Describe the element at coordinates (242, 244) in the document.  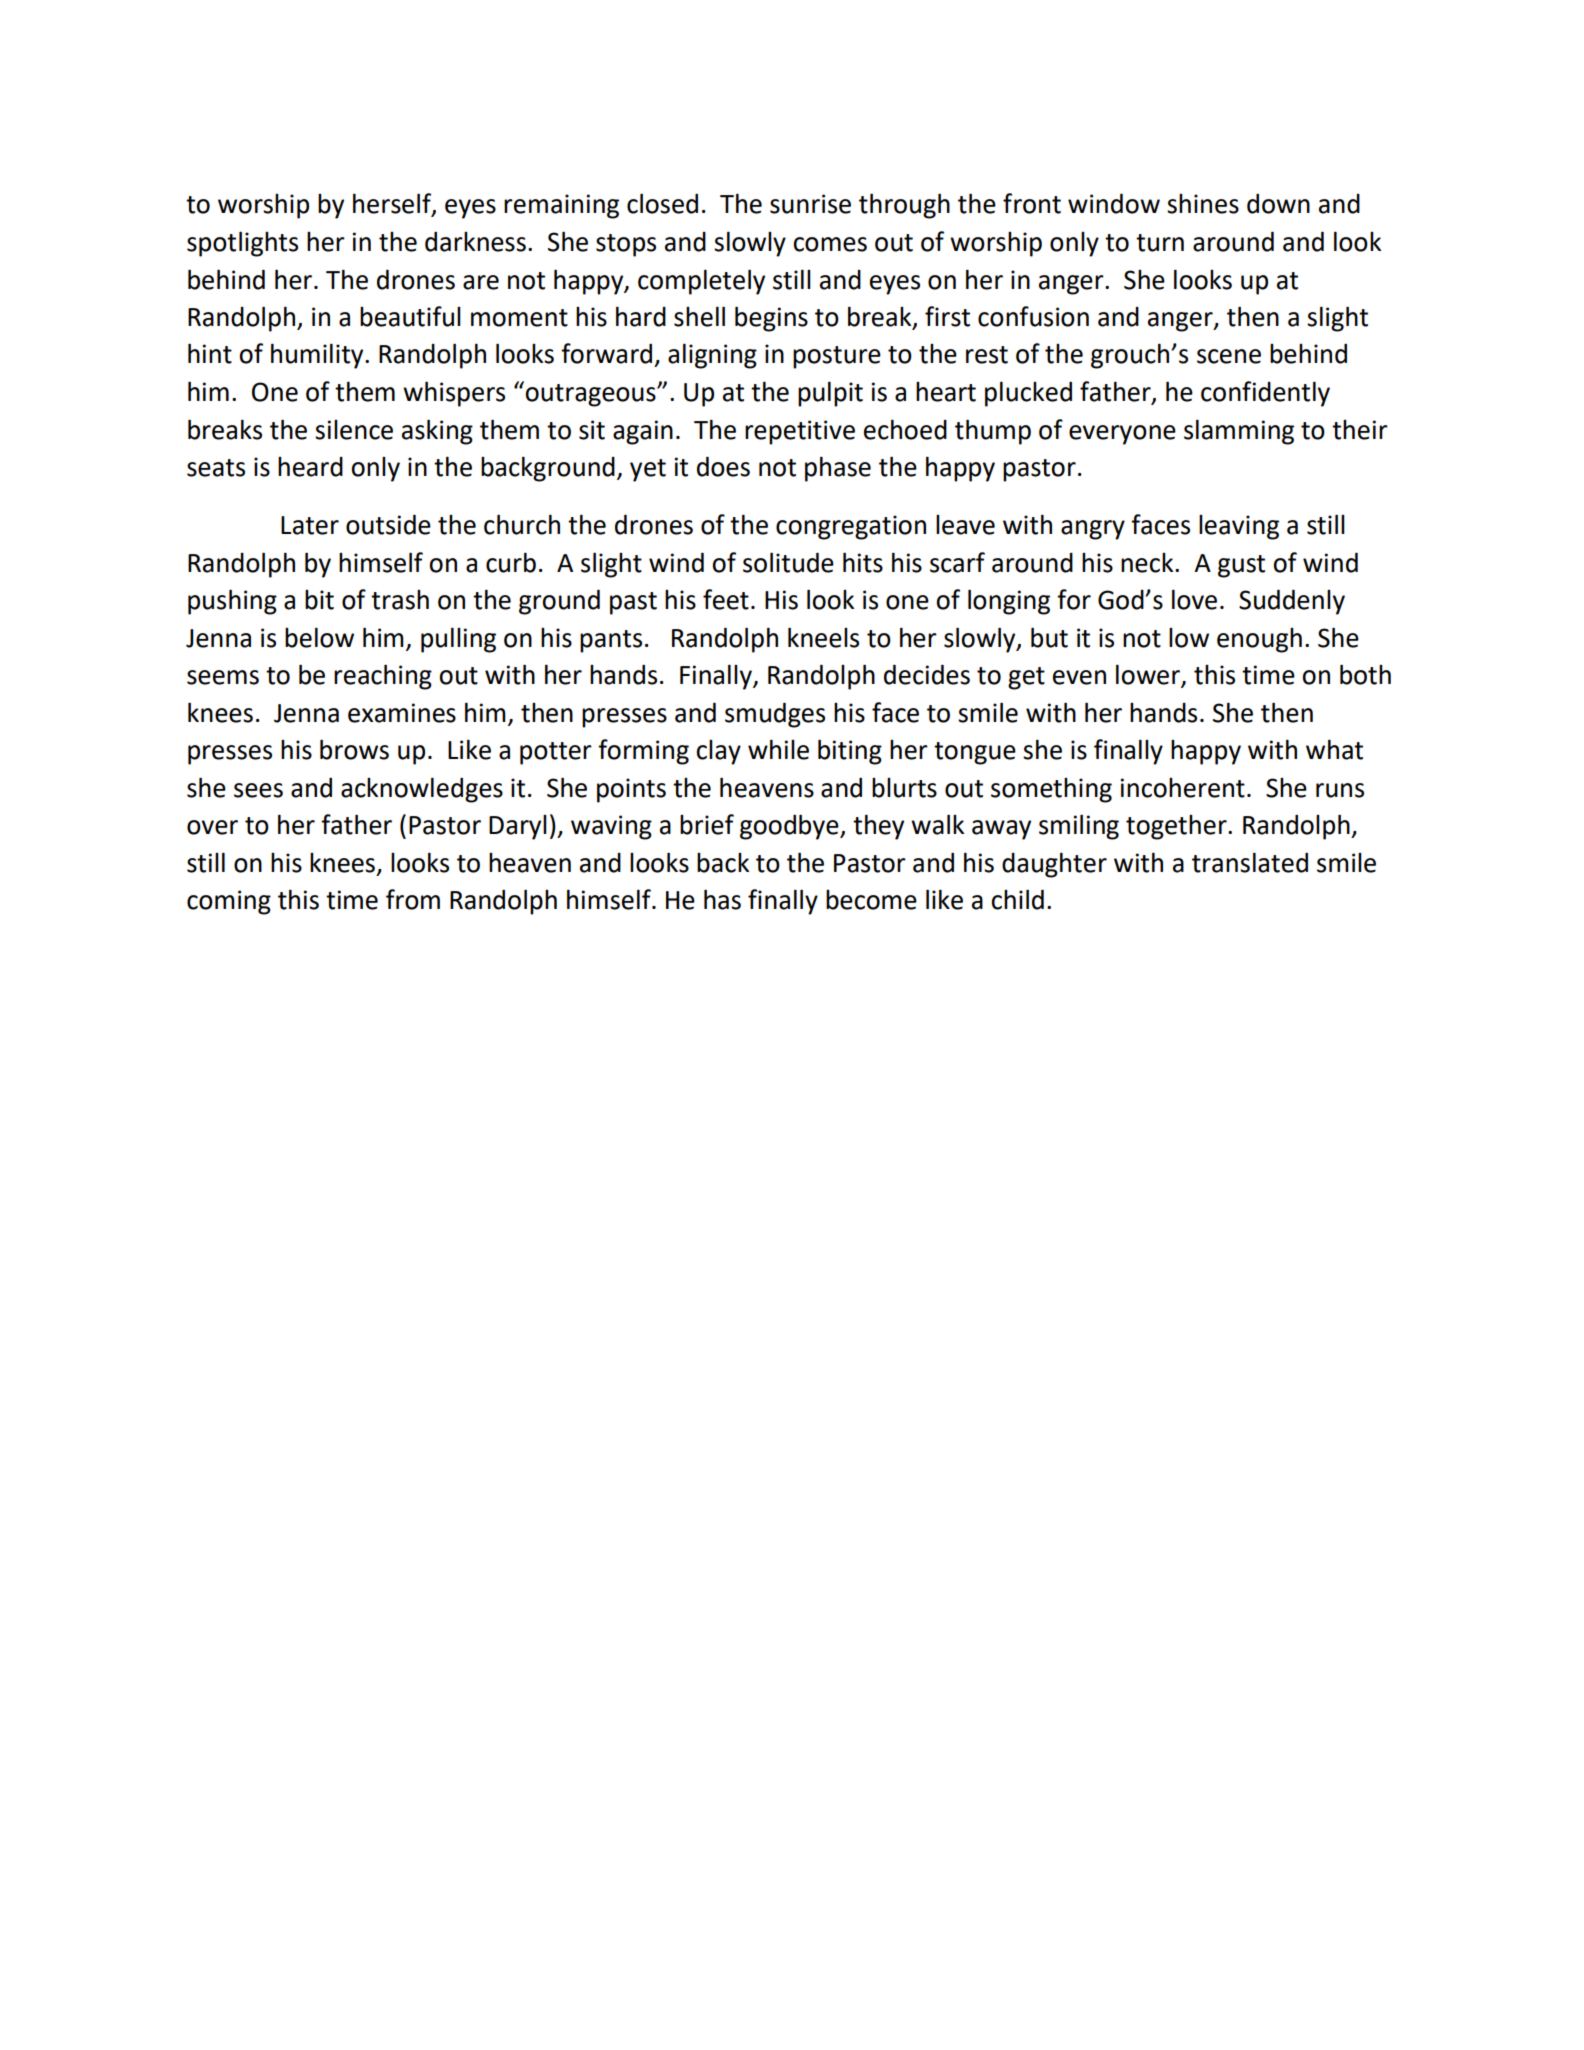
I see `spotlights` at that location.
